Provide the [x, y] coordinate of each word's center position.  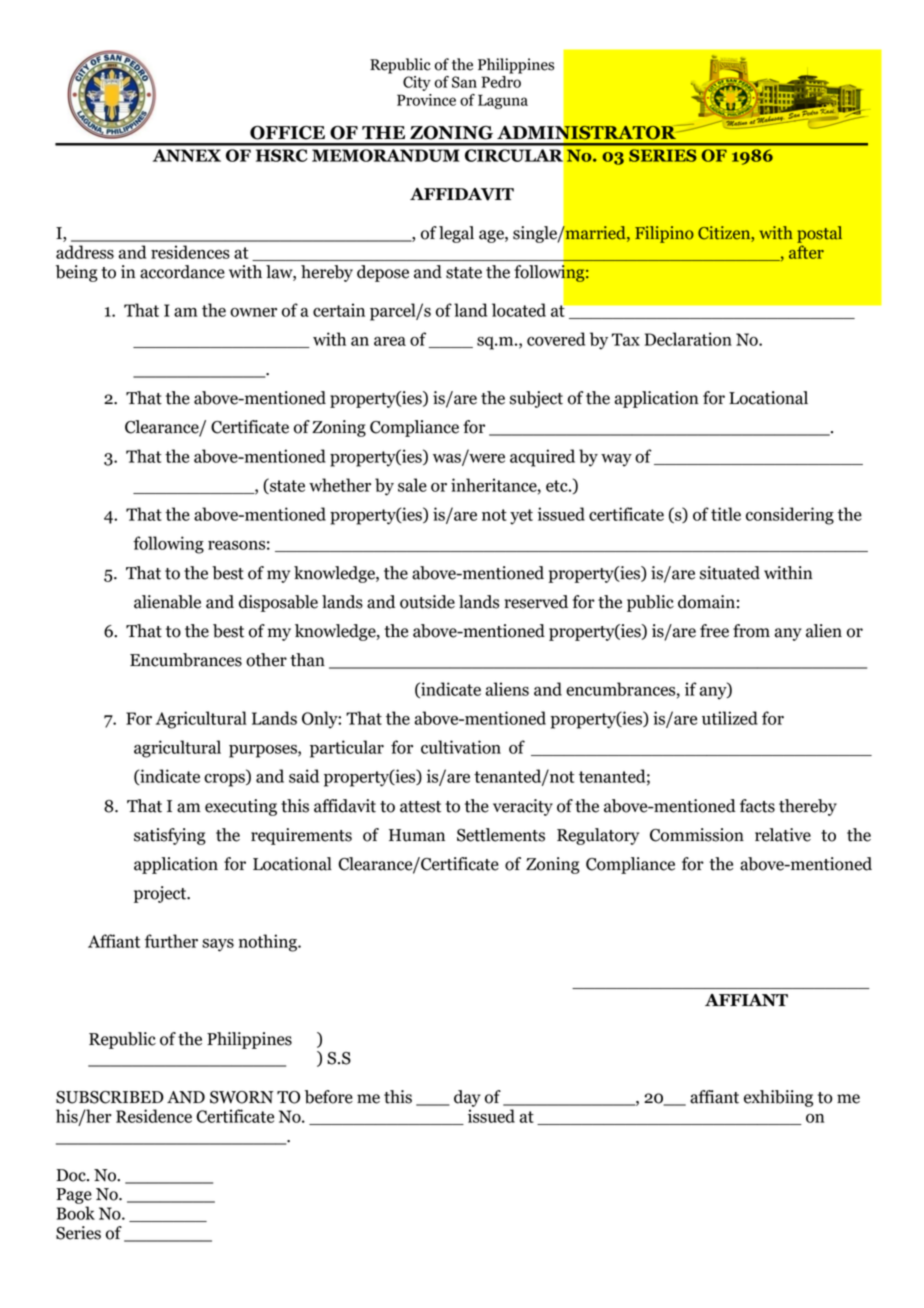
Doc [72, 1175]
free [714, 631]
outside [427, 602]
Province [426, 100]
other [266, 660]
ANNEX [187, 155]
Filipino [664, 234]
